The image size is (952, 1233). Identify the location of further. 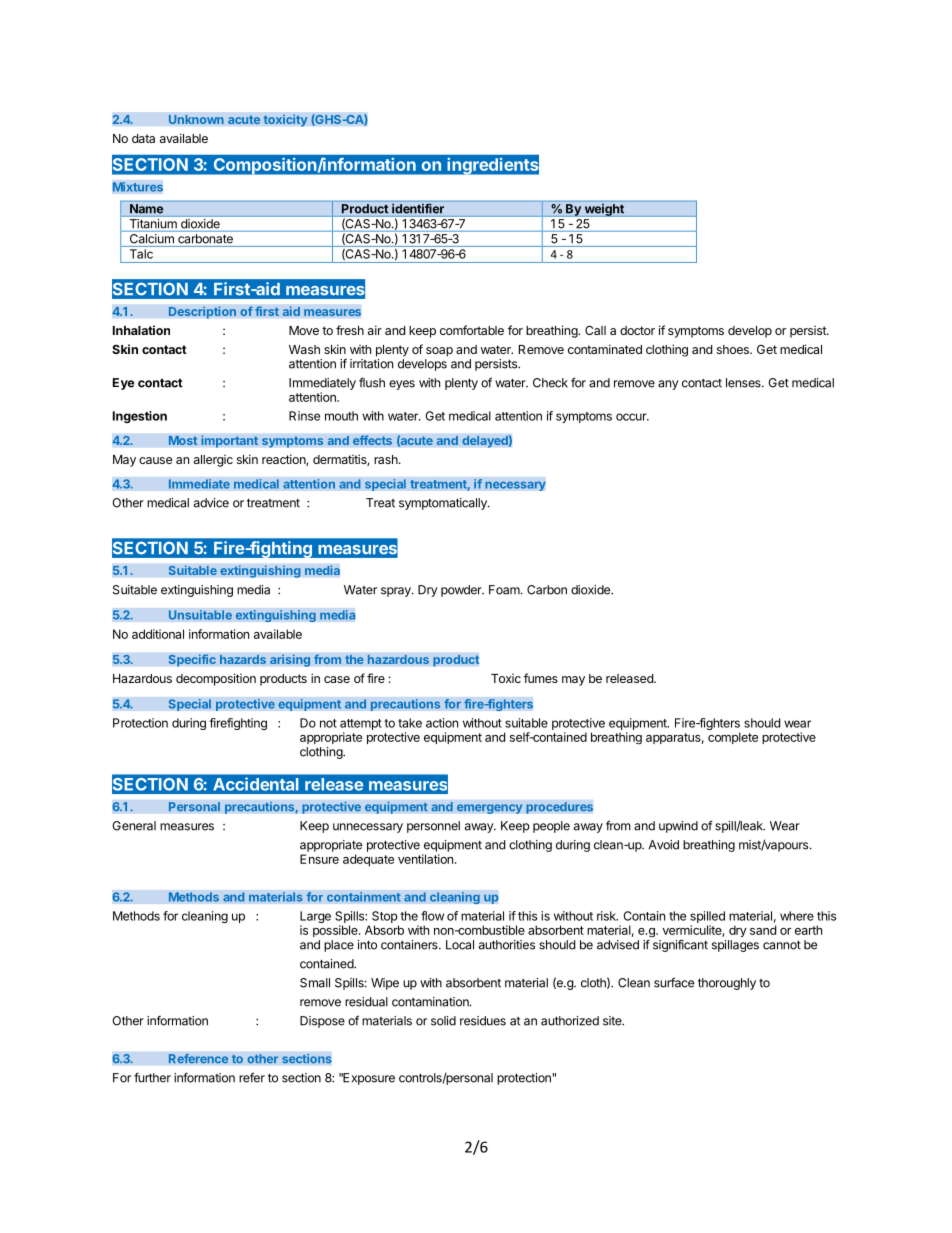
(152, 1077).
